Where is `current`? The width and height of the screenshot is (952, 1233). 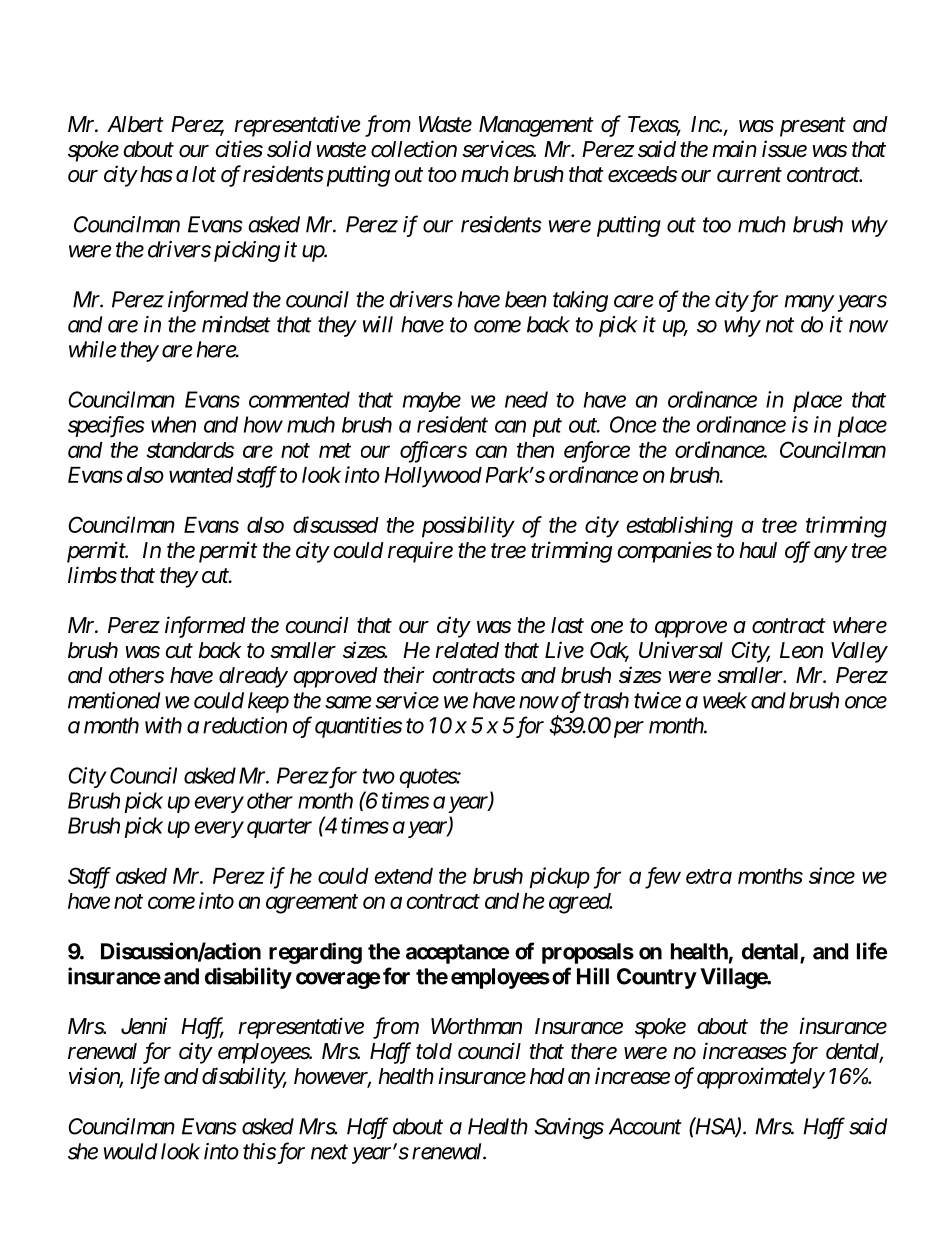
current is located at coordinates (749, 175).
